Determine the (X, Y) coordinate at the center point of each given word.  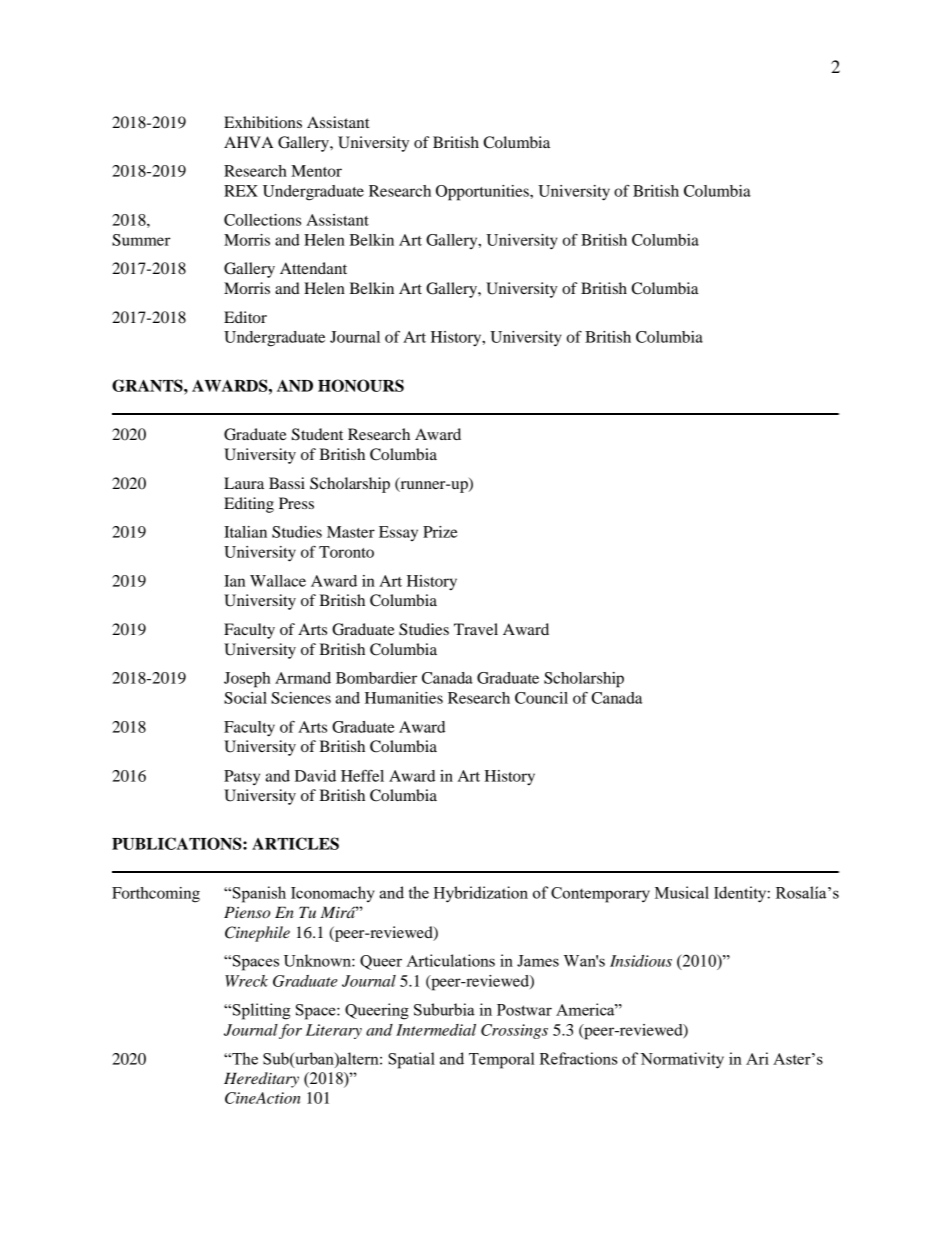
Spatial (411, 1060)
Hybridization (480, 894)
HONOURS (361, 385)
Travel (476, 629)
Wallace (278, 581)
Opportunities (483, 193)
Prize (440, 532)
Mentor (316, 171)
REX (241, 191)
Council (541, 698)
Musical (682, 892)
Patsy (242, 777)
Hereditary (261, 1080)
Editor (245, 317)
